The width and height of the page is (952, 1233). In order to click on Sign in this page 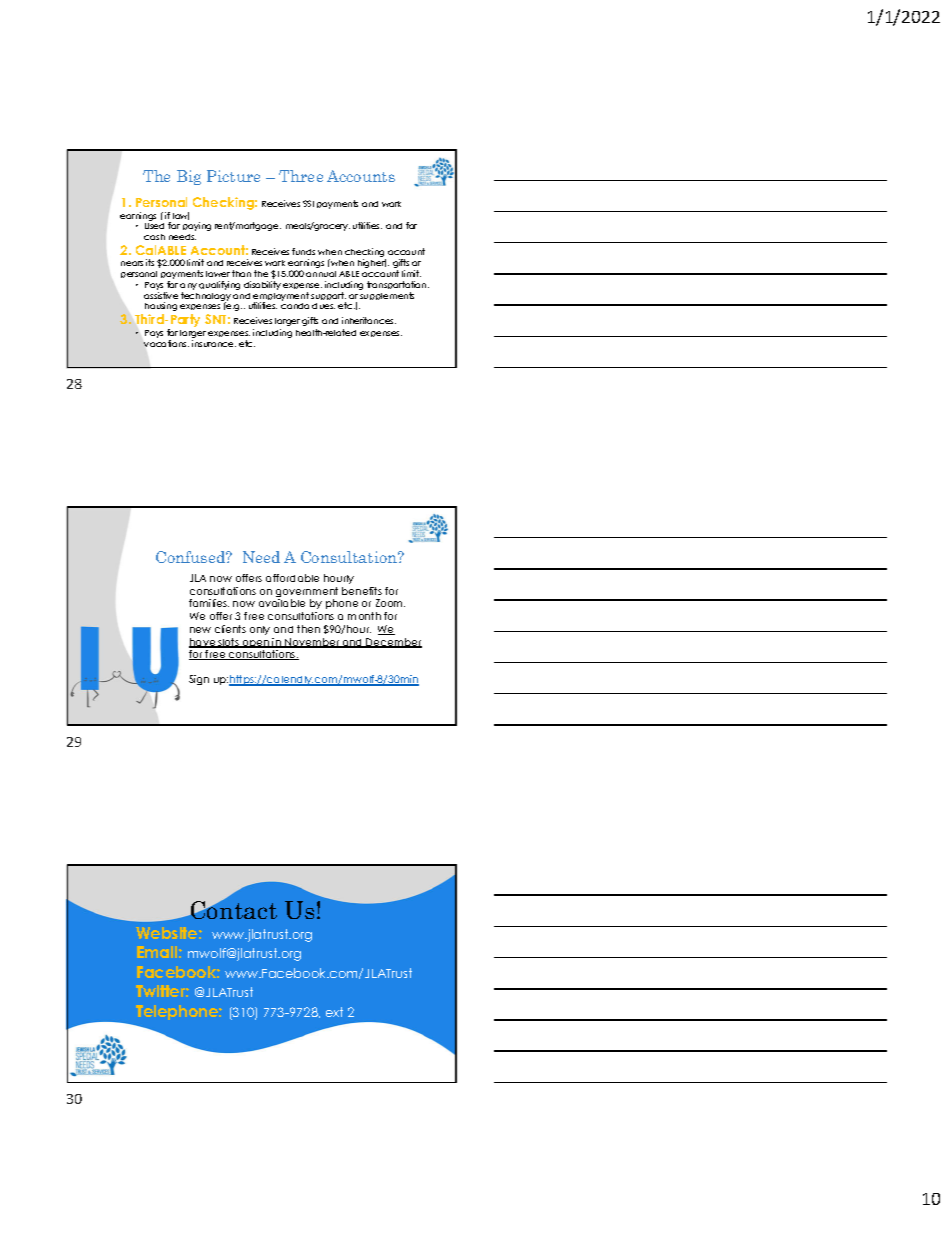, I will do `click(199, 680)`.
